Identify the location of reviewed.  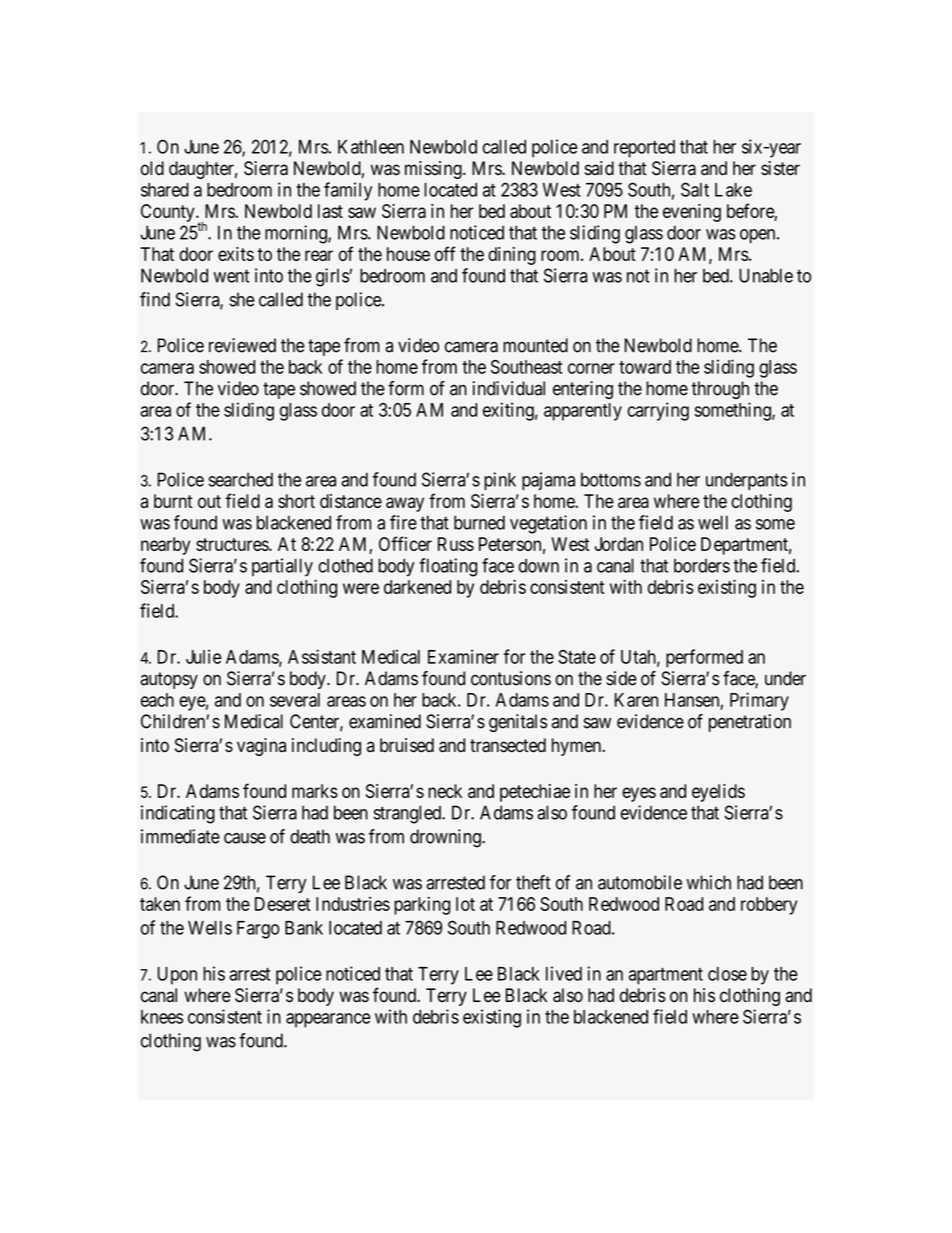
(242, 345).
